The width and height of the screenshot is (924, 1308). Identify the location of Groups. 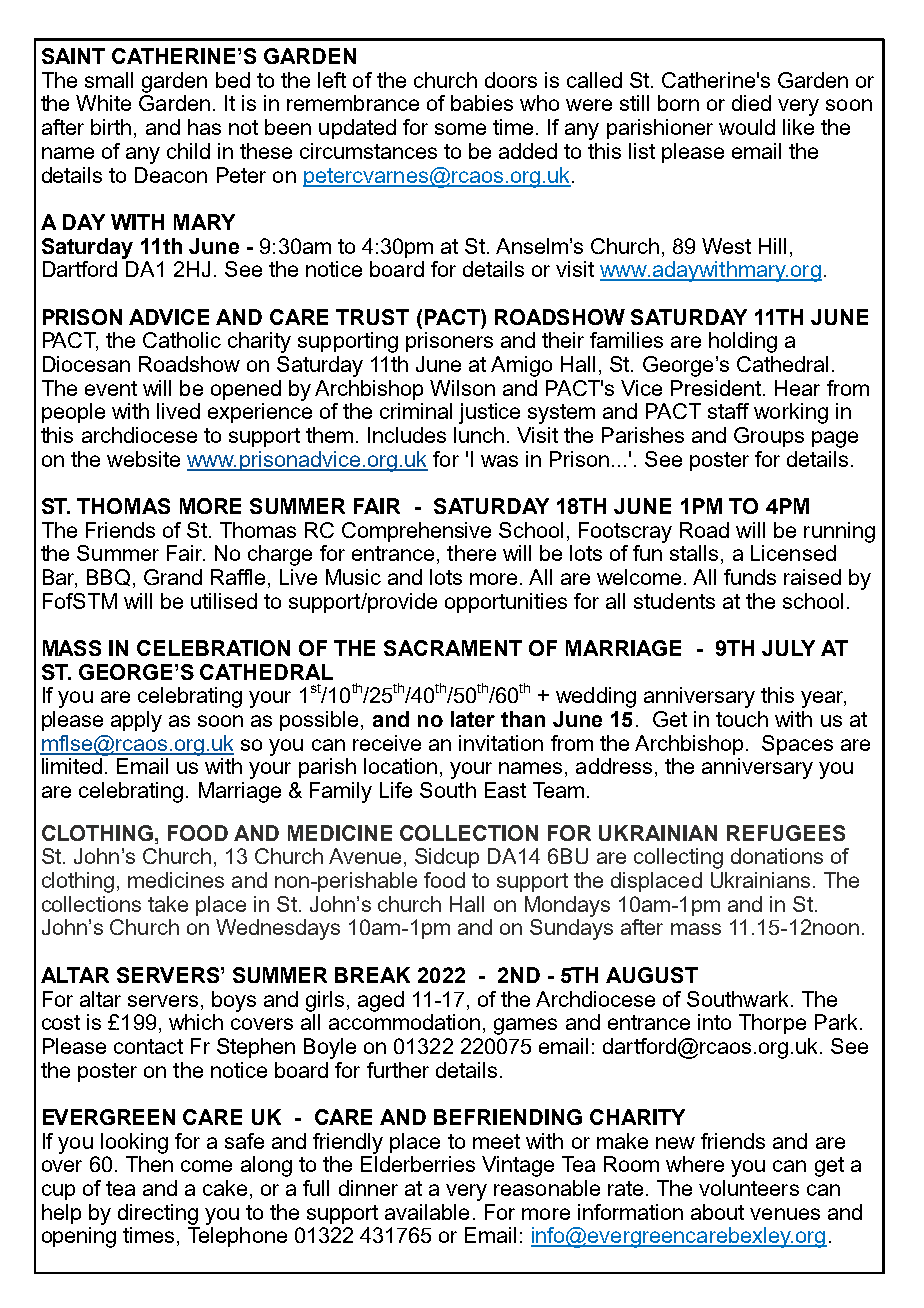
(769, 437).
